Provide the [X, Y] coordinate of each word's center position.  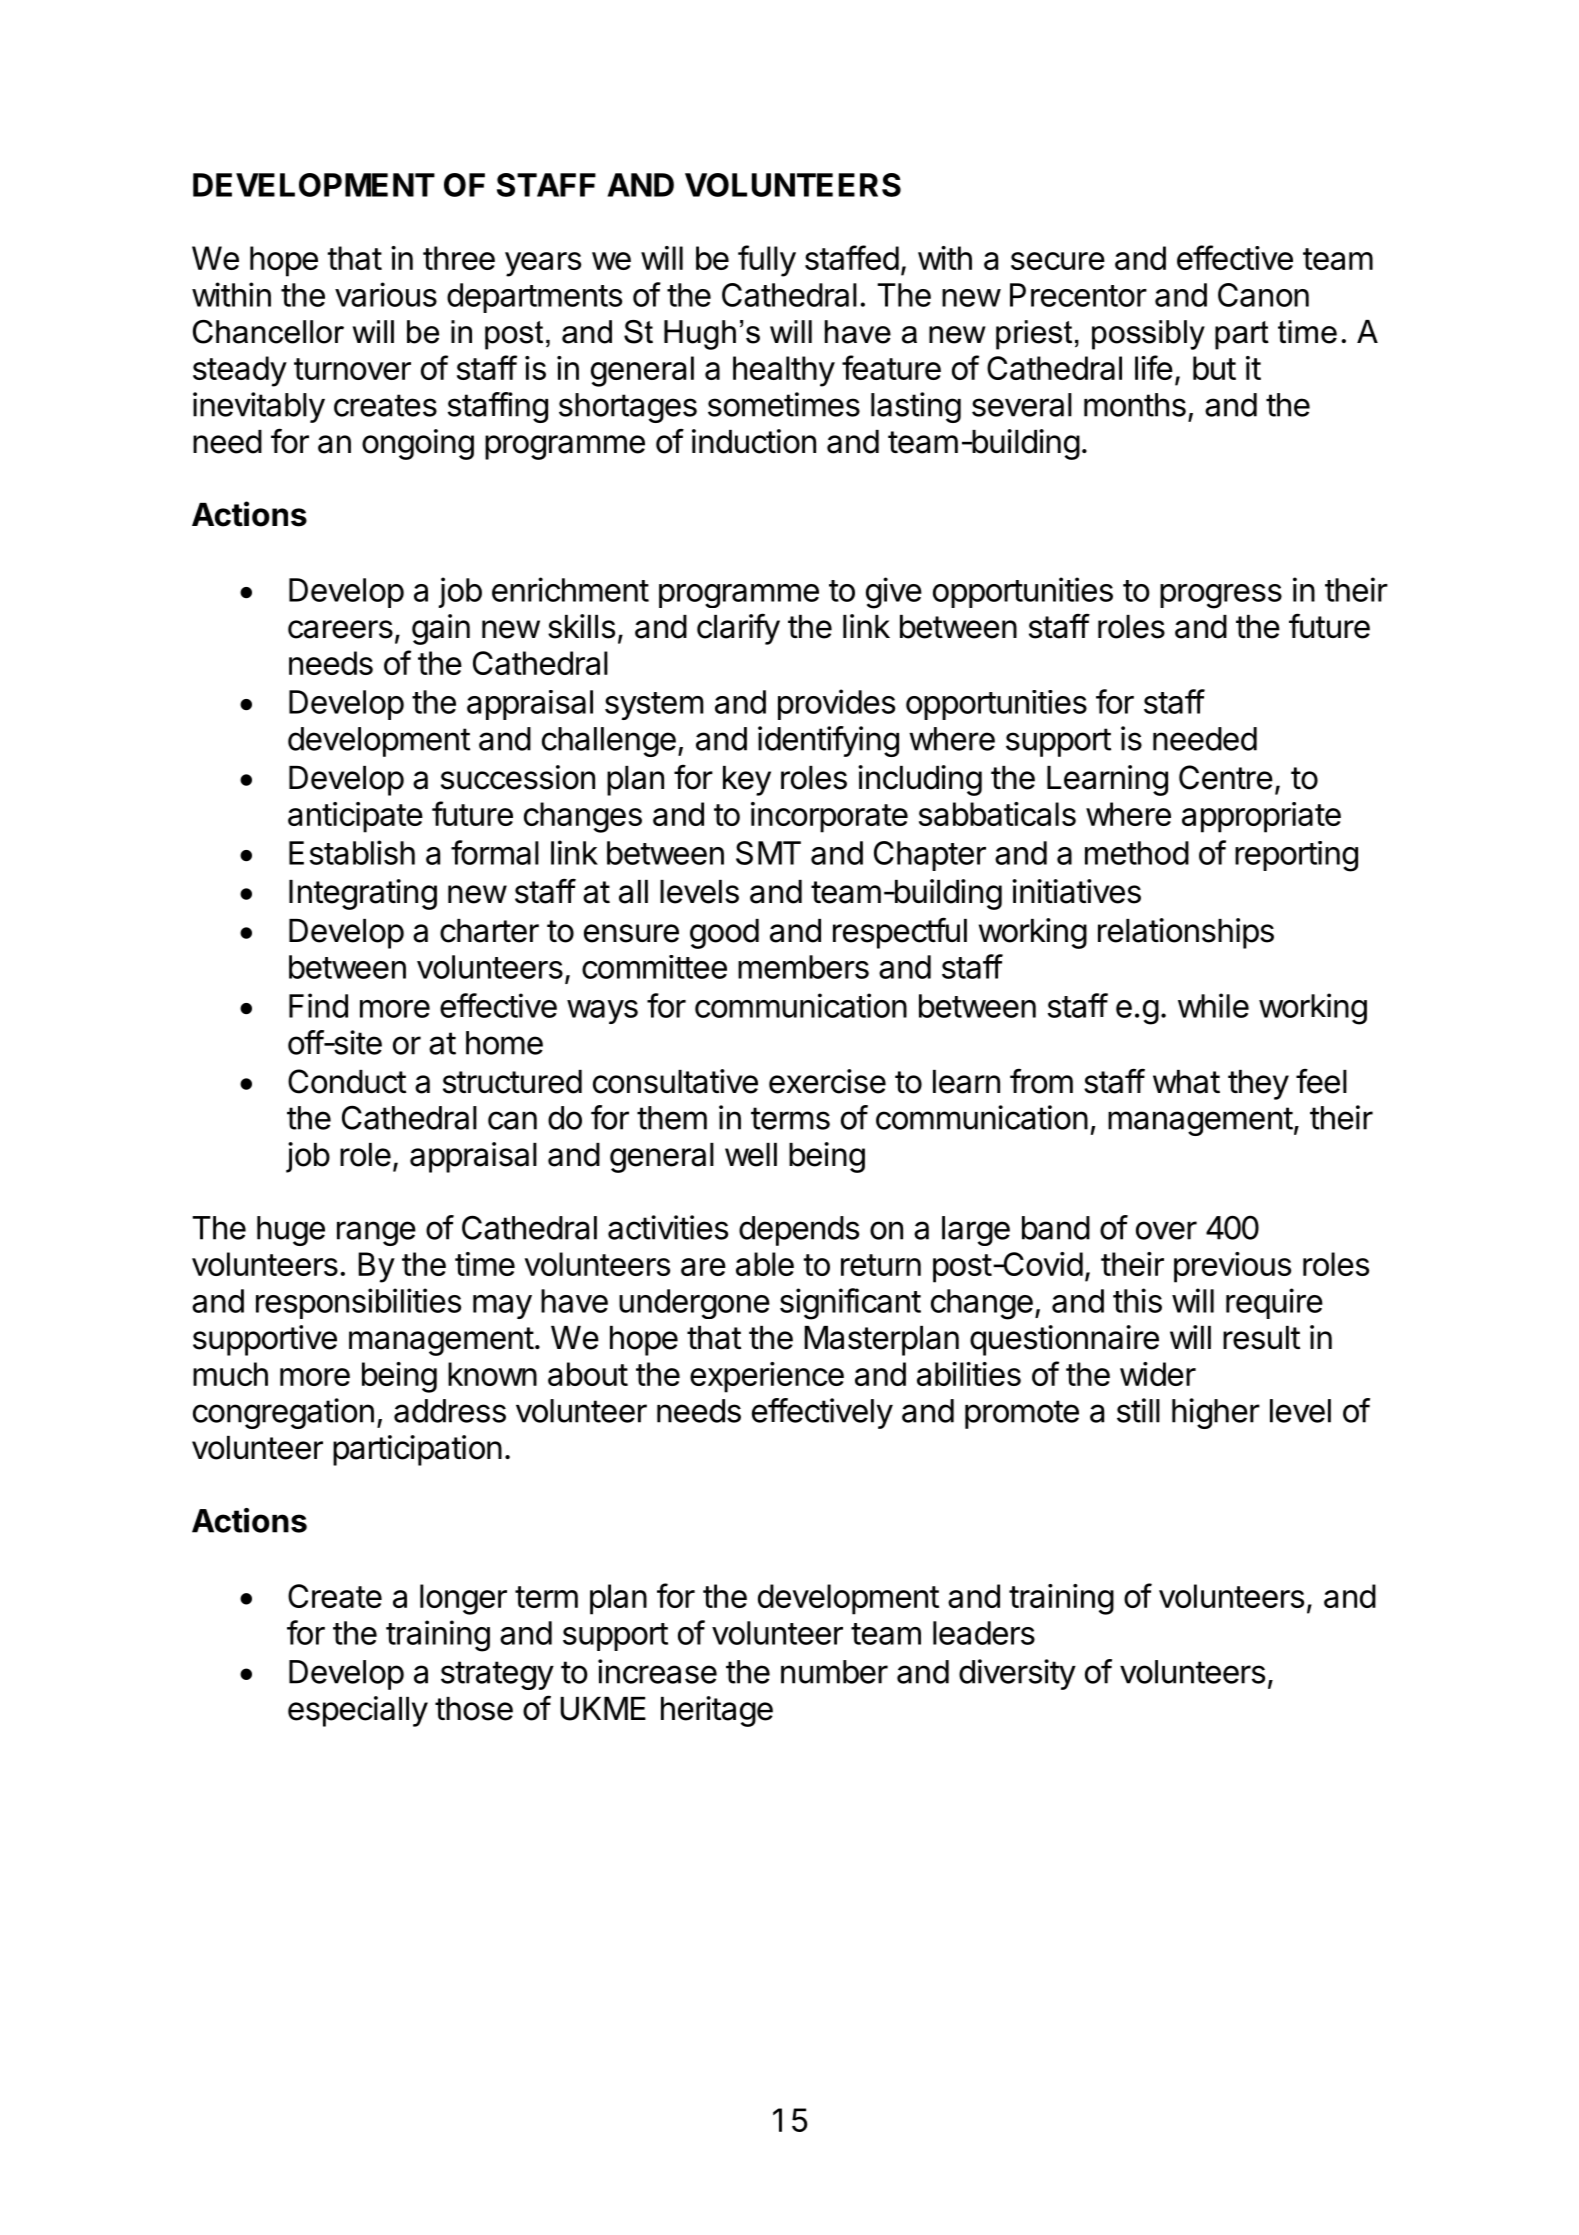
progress [1221, 596]
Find [318, 1005]
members [803, 967]
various [386, 294]
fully [767, 261]
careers [340, 629]
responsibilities [358, 1303]
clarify [738, 629]
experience [767, 1377]
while [1213, 1005]
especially [358, 1711]
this [1137, 1300]
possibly [1148, 335]
